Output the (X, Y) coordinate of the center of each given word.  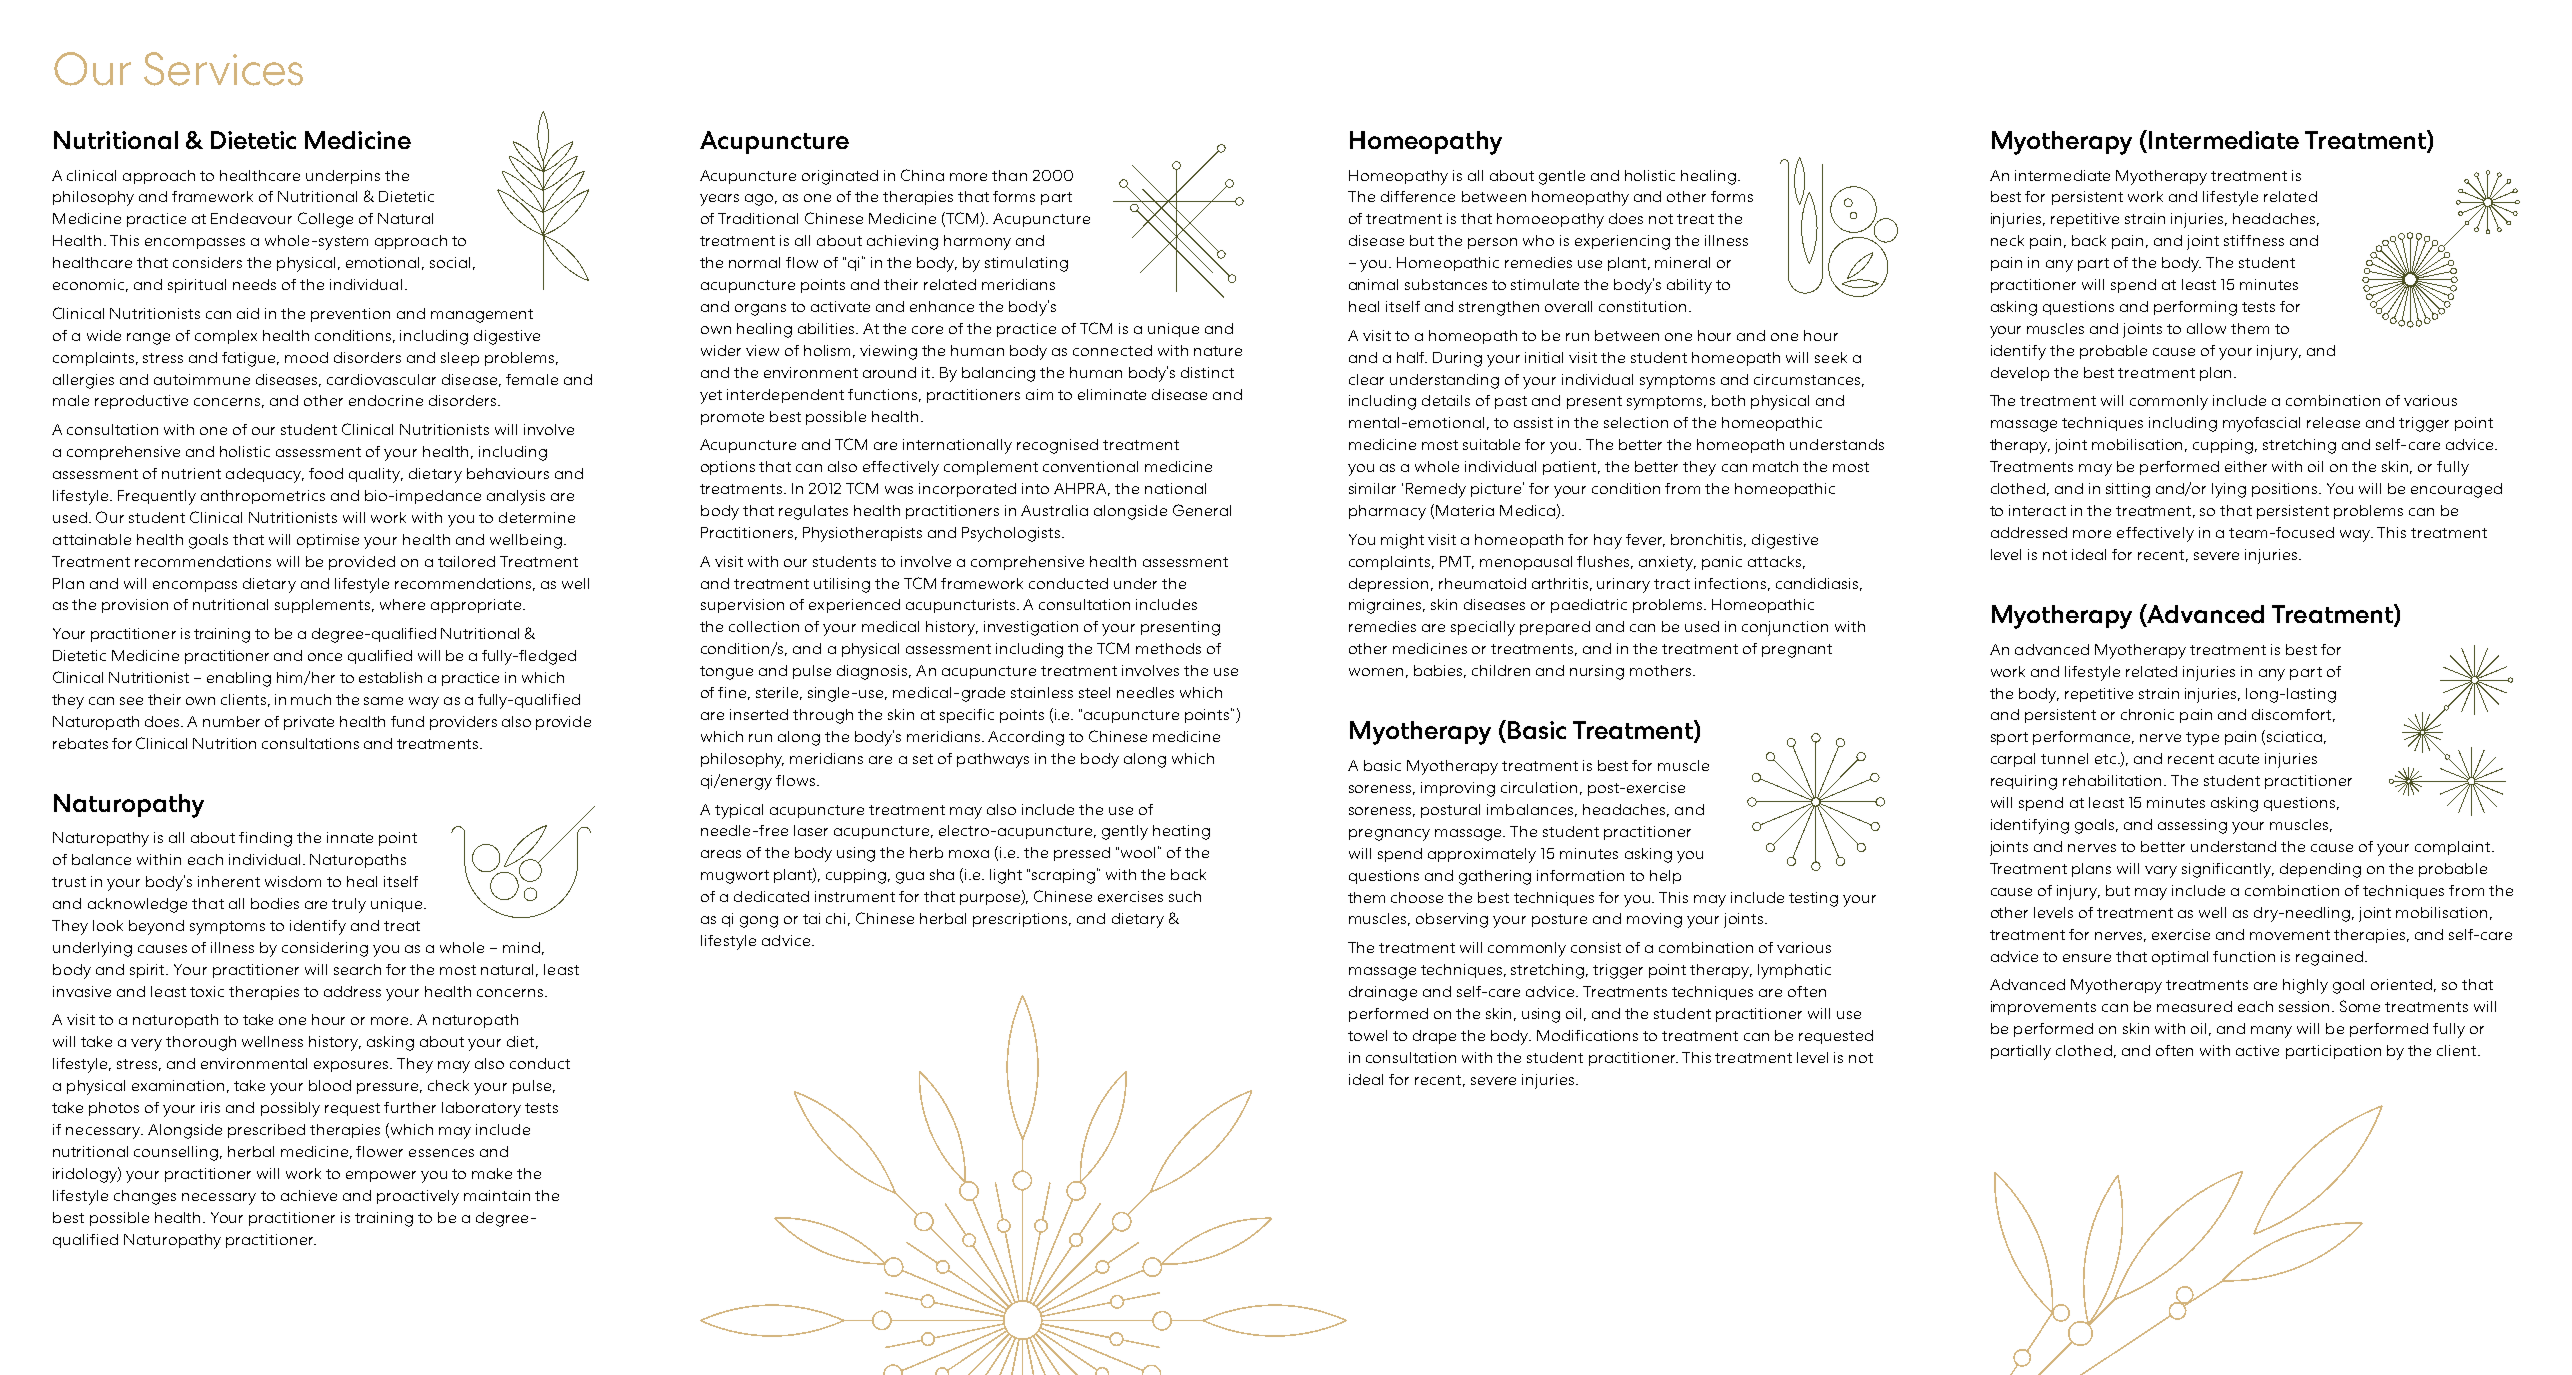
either (2246, 466)
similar (1372, 488)
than (1009, 175)
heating (1181, 832)
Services (223, 69)
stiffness (2254, 240)
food (326, 473)
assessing (2192, 826)
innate (350, 837)
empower (381, 1176)
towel (1367, 1035)
